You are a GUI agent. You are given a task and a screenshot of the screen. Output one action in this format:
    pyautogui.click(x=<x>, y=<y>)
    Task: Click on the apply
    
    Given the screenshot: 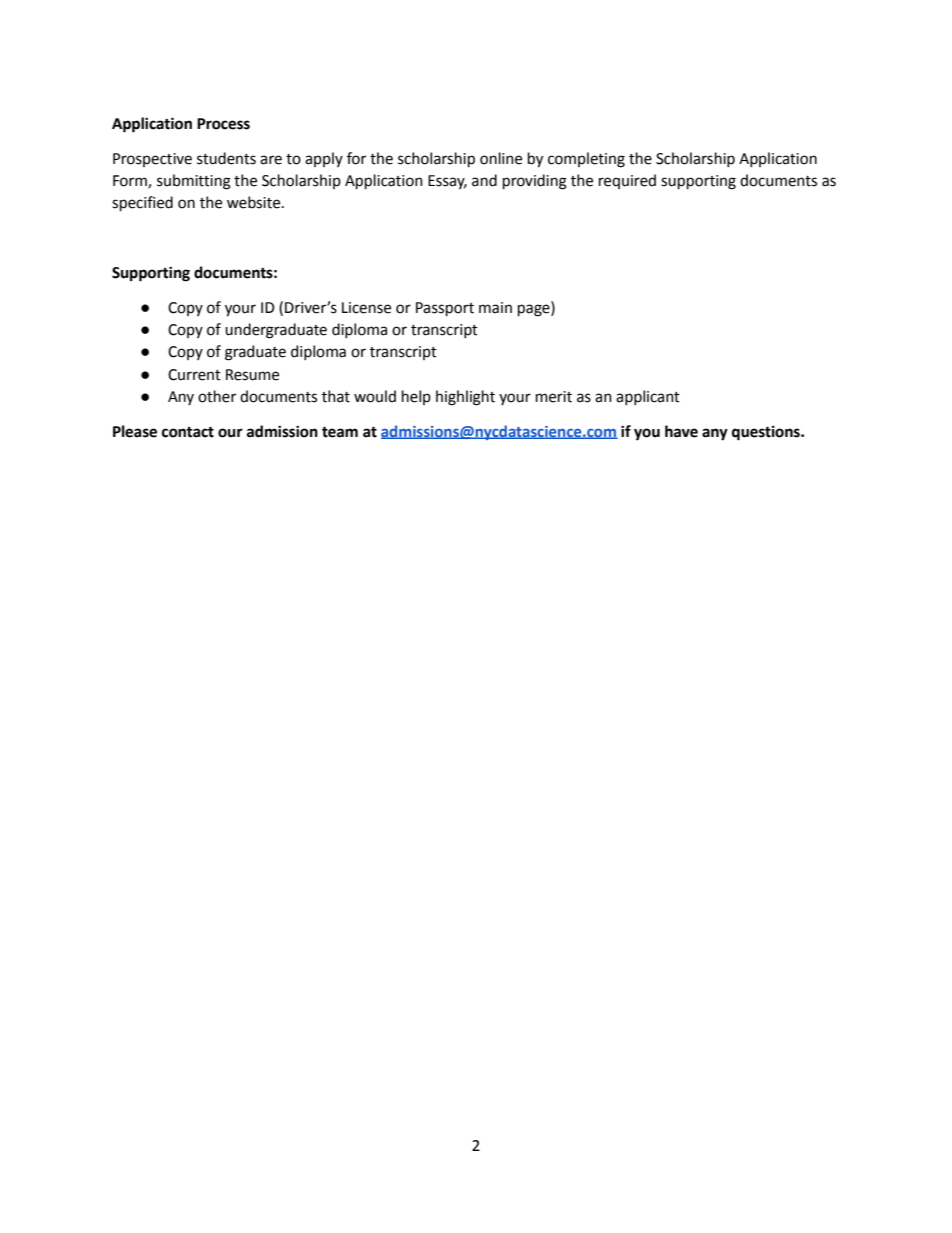 What is the action you would take?
    pyautogui.click(x=324, y=159)
